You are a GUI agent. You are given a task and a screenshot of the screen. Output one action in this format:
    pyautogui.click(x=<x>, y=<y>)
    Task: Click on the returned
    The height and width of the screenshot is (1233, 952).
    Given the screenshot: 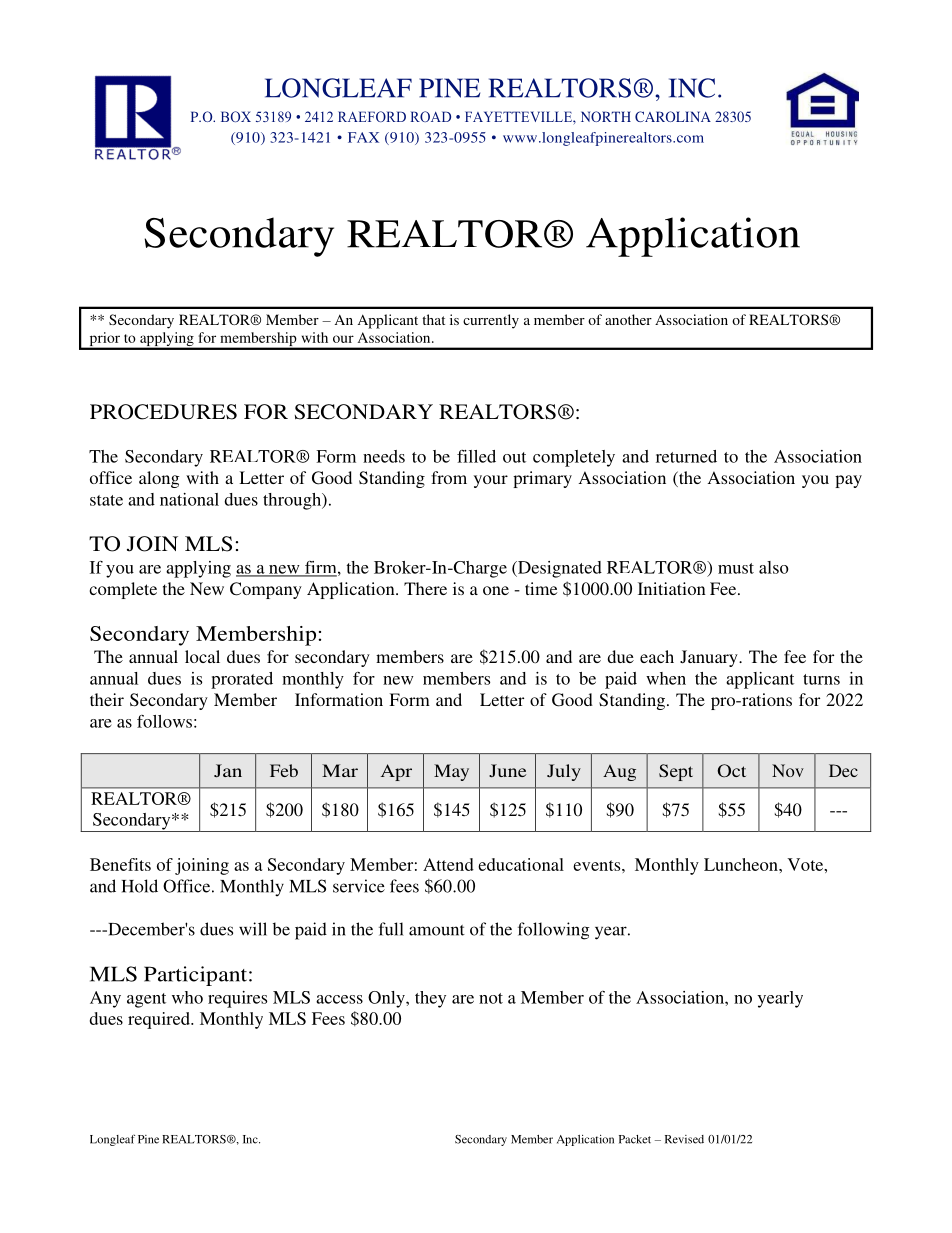 What is the action you would take?
    pyautogui.click(x=686, y=456)
